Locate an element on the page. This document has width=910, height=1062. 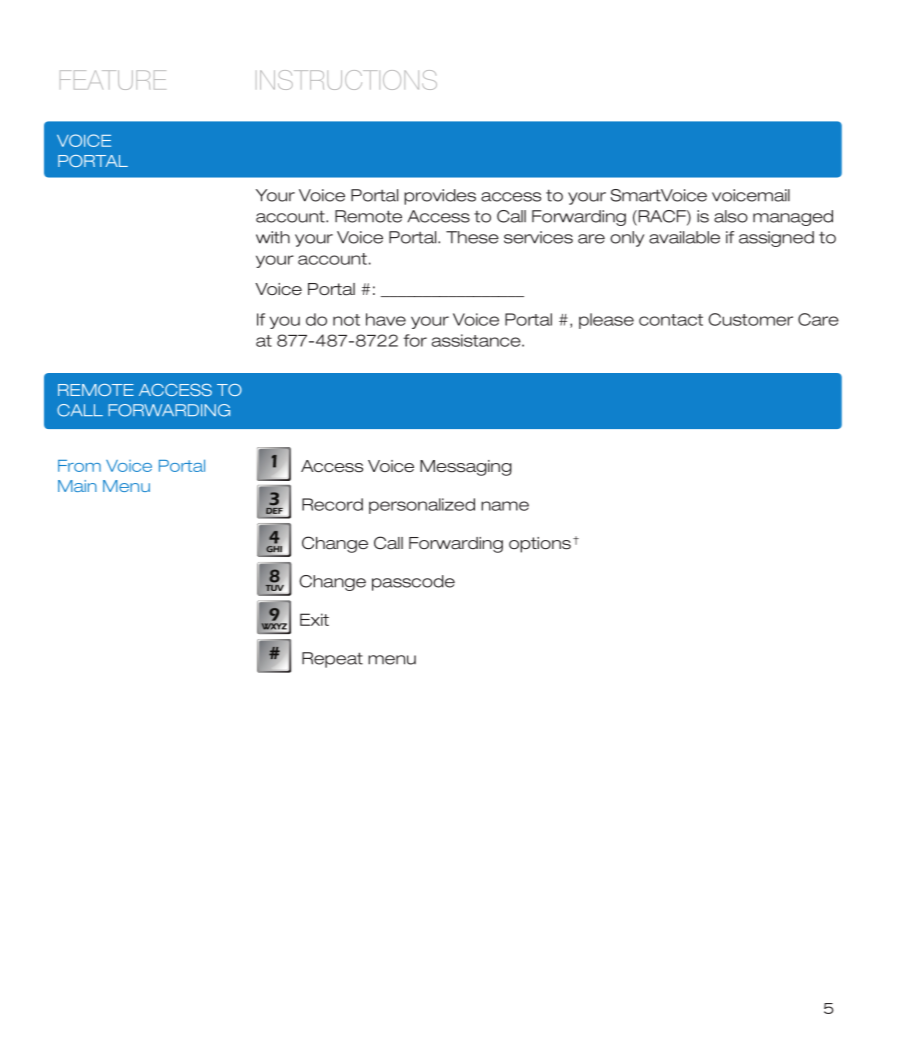
have is located at coordinates (386, 319).
